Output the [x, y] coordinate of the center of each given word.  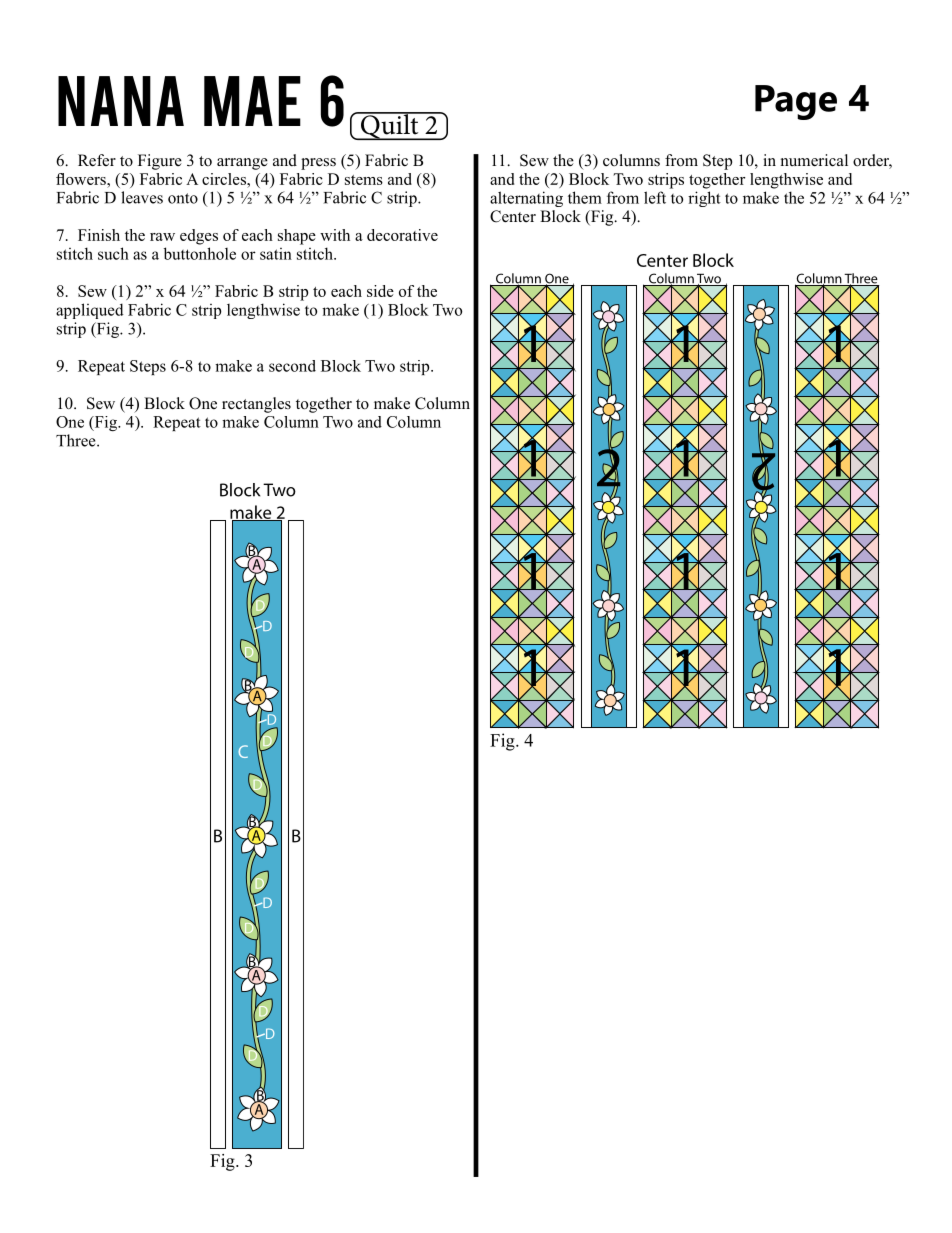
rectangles [256, 405]
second [292, 366]
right [704, 199]
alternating [526, 199]
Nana [121, 101]
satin [276, 254]
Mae [252, 101]
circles [225, 179]
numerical [814, 160]
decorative [402, 235]
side [380, 291]
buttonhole [200, 253]
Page [796, 102]
